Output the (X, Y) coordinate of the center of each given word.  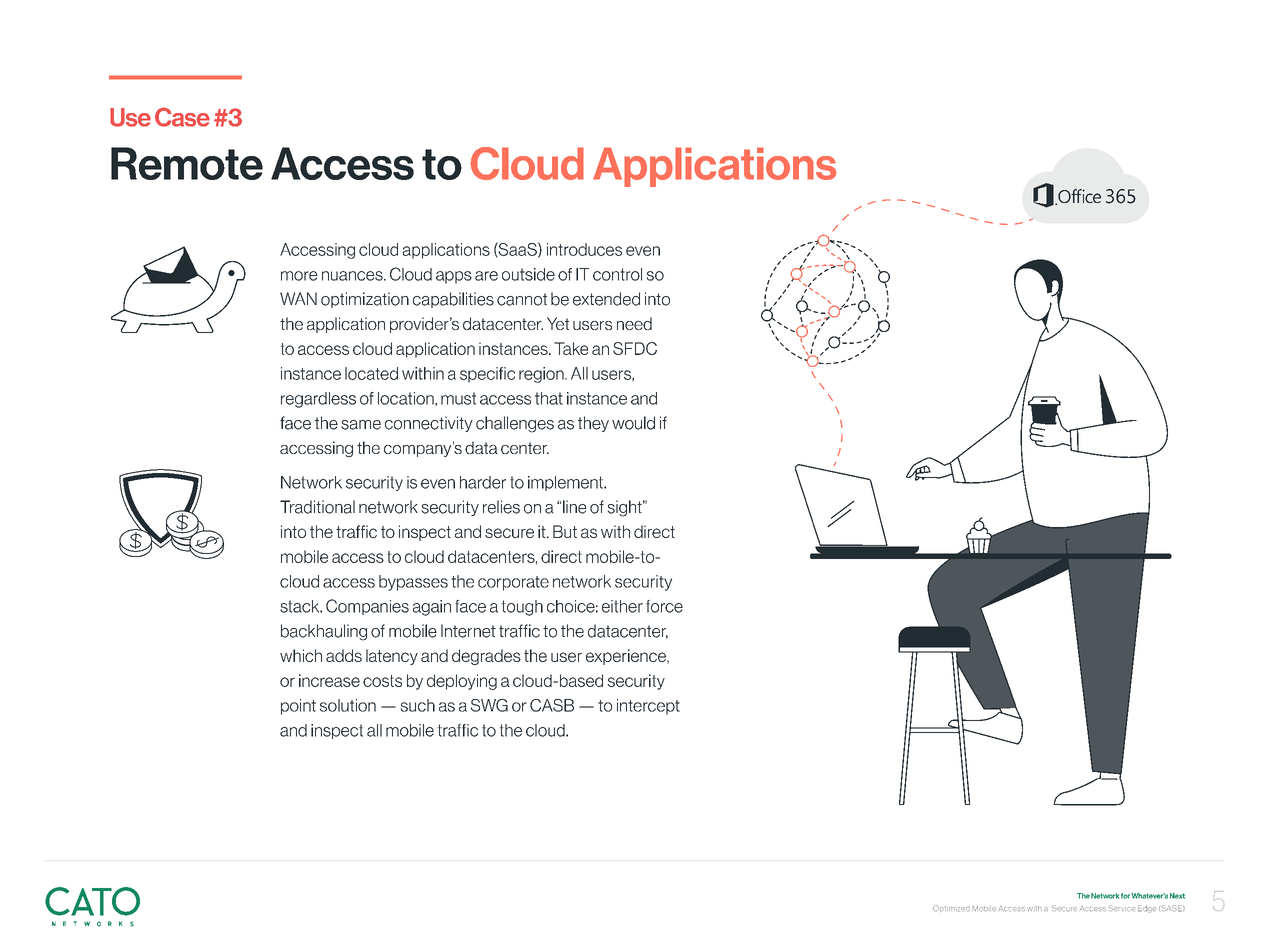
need (634, 323)
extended (606, 299)
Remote (187, 163)
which (301, 655)
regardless (318, 400)
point (298, 707)
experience (627, 657)
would (633, 423)
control (617, 274)
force (664, 606)
